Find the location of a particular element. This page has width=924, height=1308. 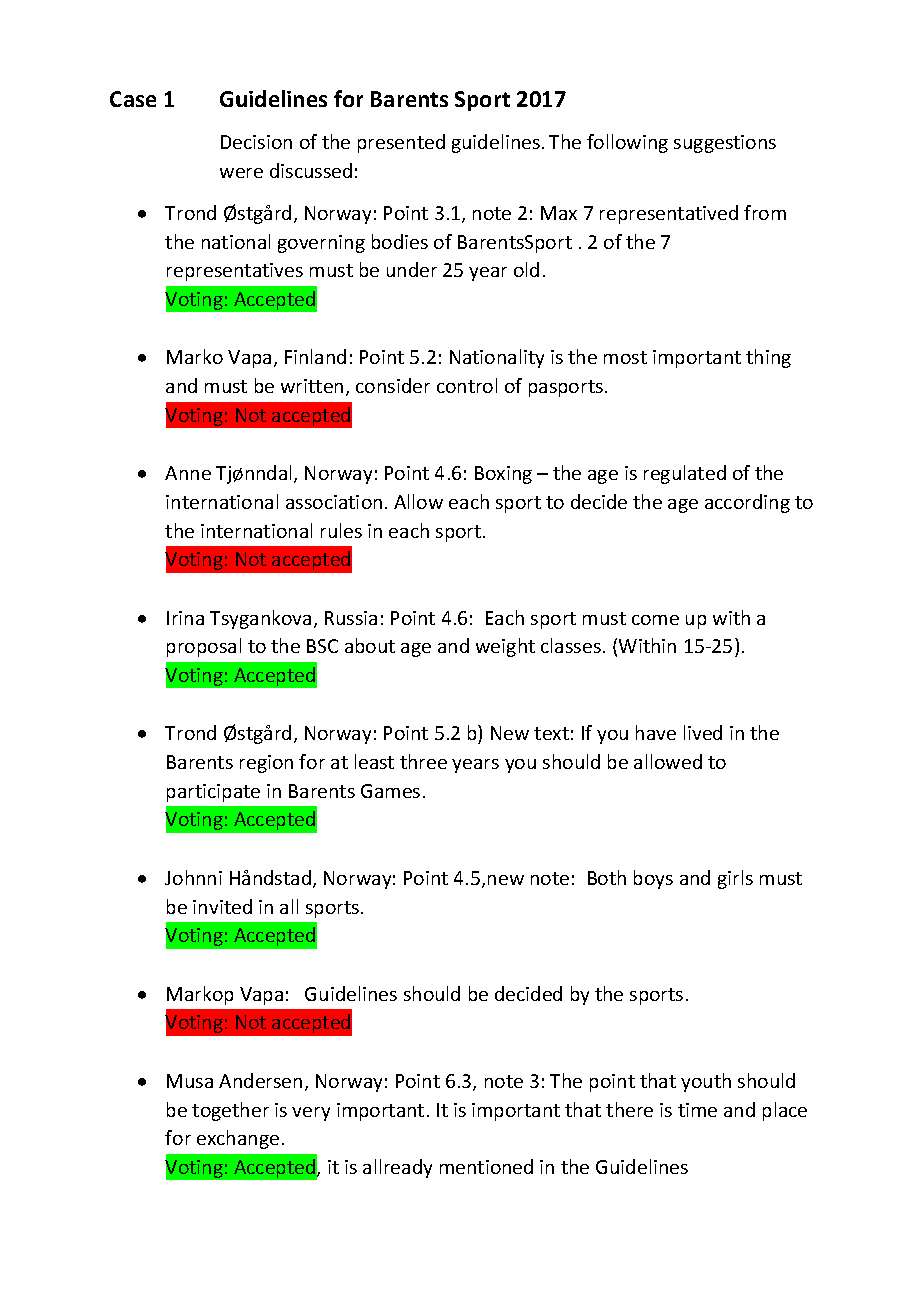

exchange is located at coordinates (238, 1139).
